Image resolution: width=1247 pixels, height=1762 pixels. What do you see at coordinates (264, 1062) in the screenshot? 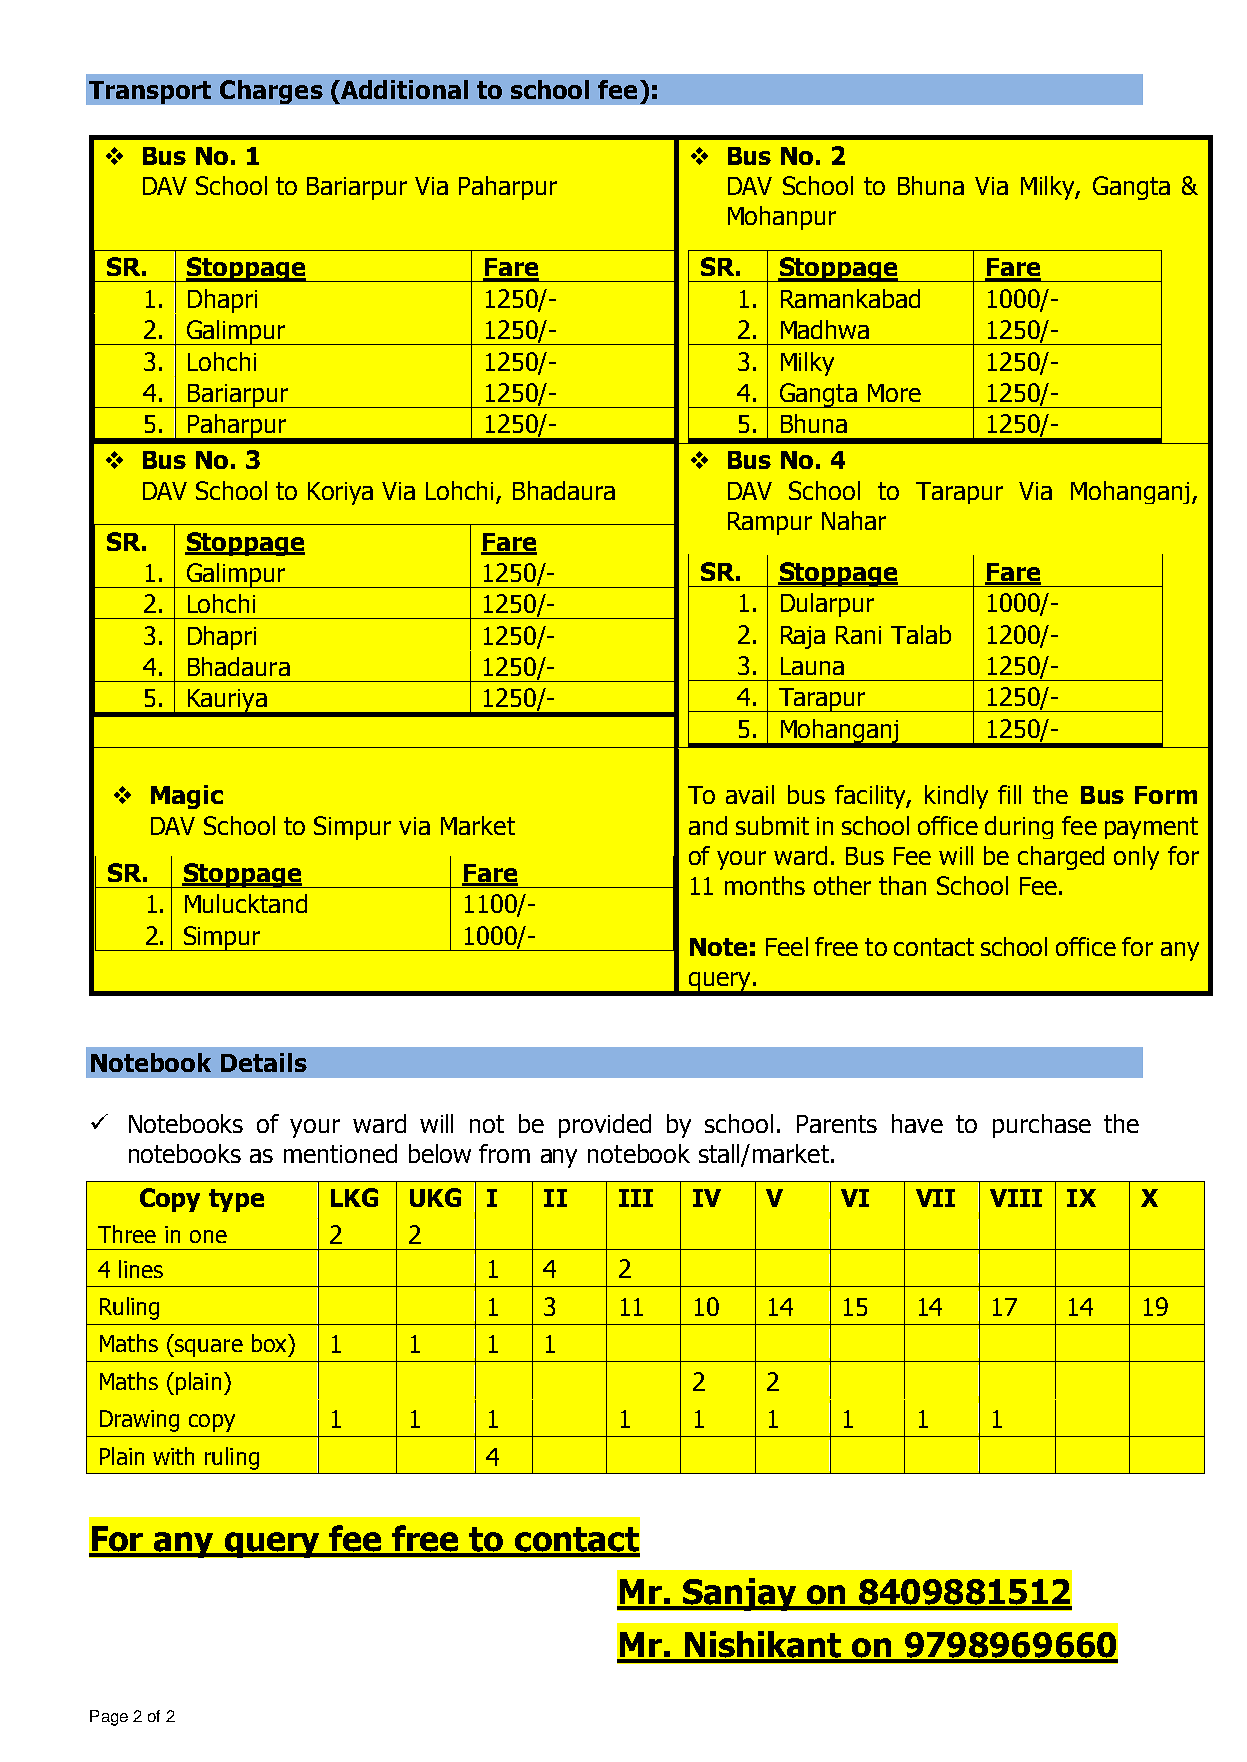
I see `Details` at bounding box center [264, 1062].
